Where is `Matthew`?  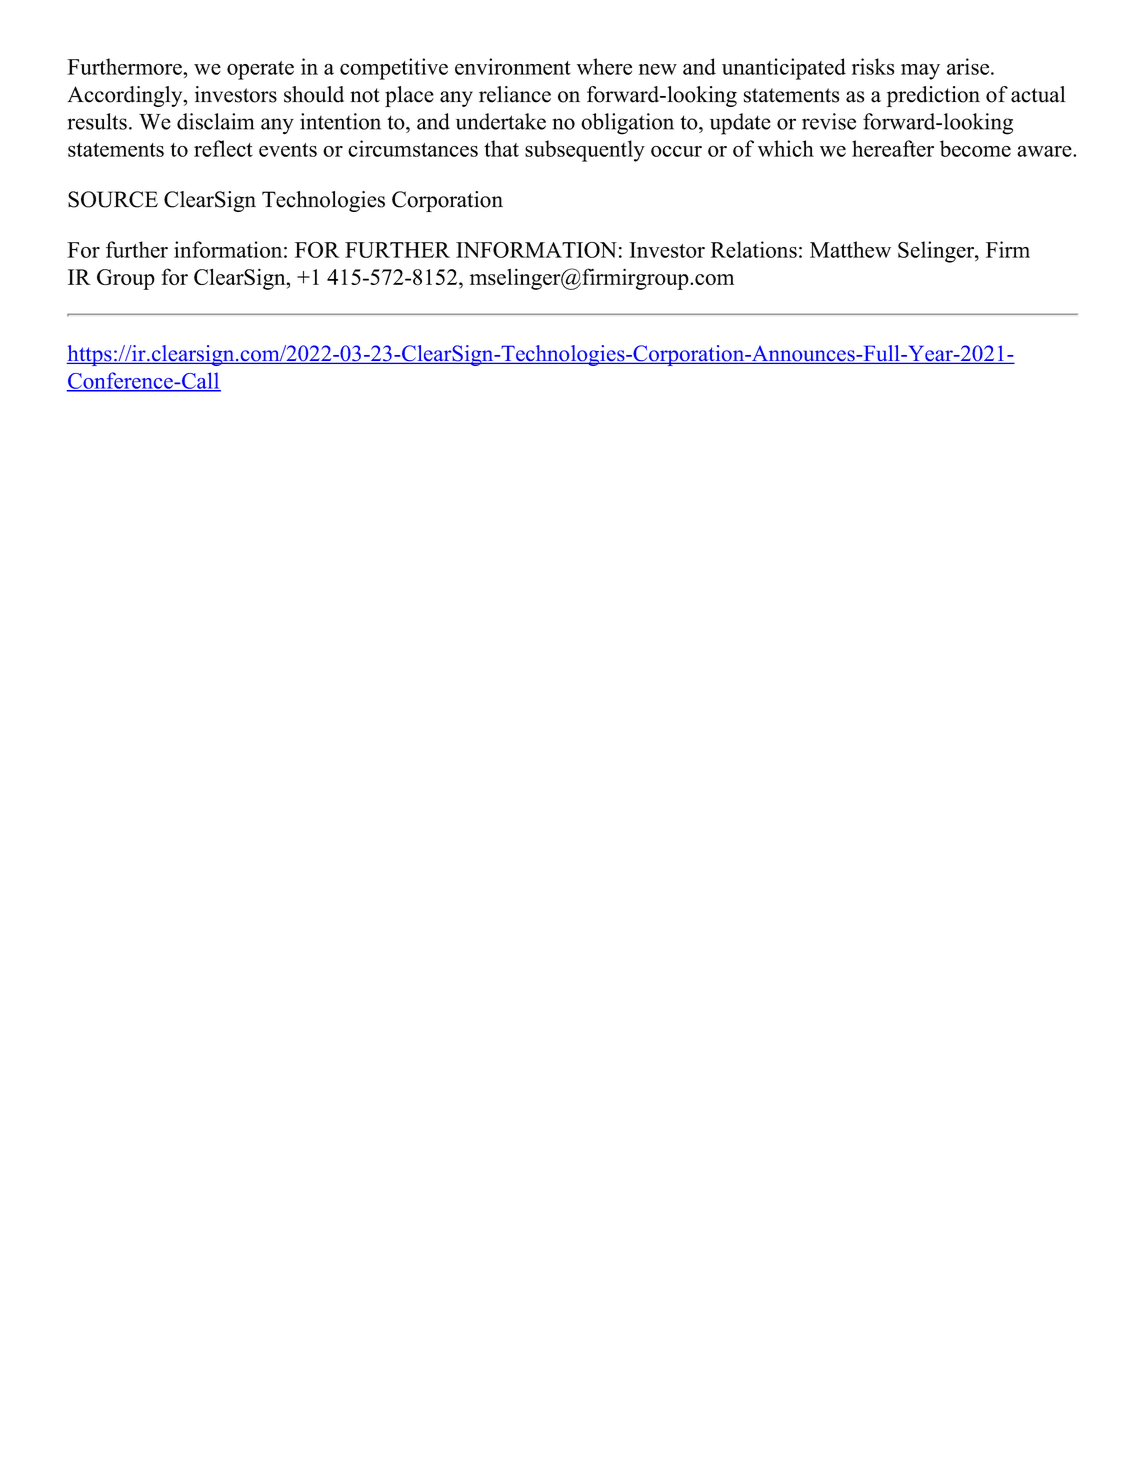 Matthew is located at coordinates (850, 249).
